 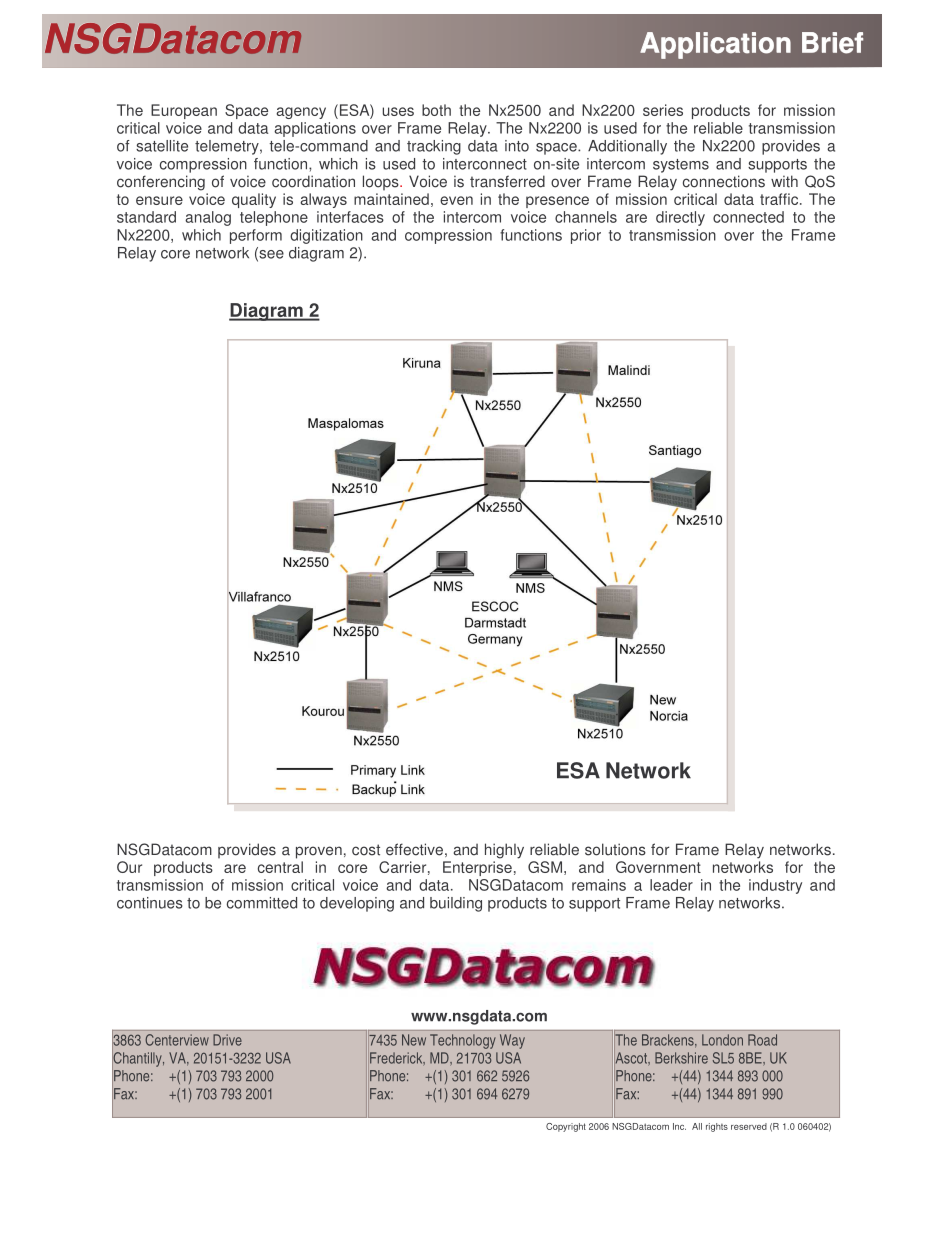 What do you see at coordinates (227, 1040) in the screenshot?
I see `Drive` at bounding box center [227, 1040].
